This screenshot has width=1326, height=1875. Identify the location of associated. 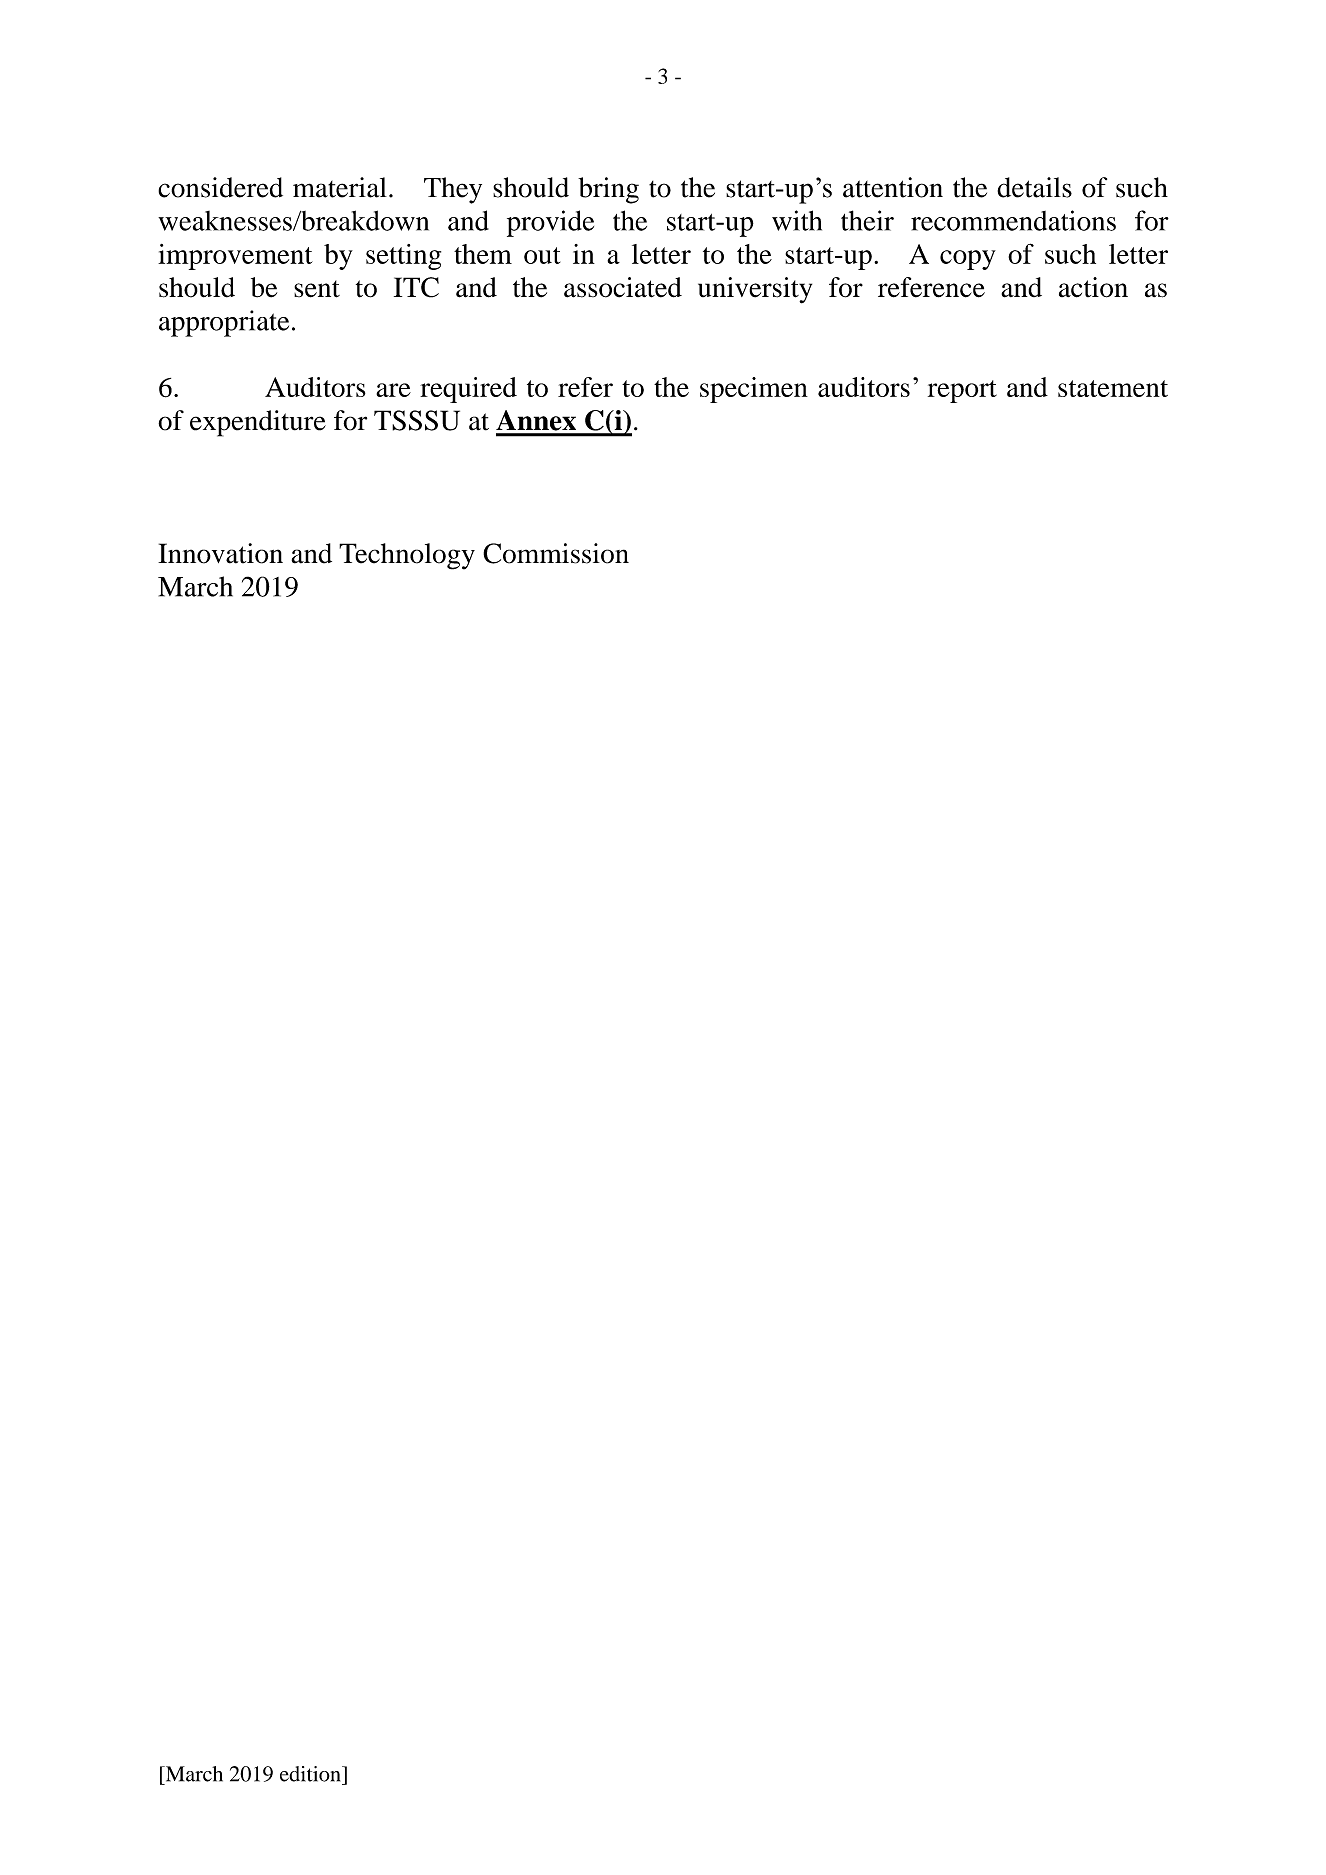
(623, 287).
